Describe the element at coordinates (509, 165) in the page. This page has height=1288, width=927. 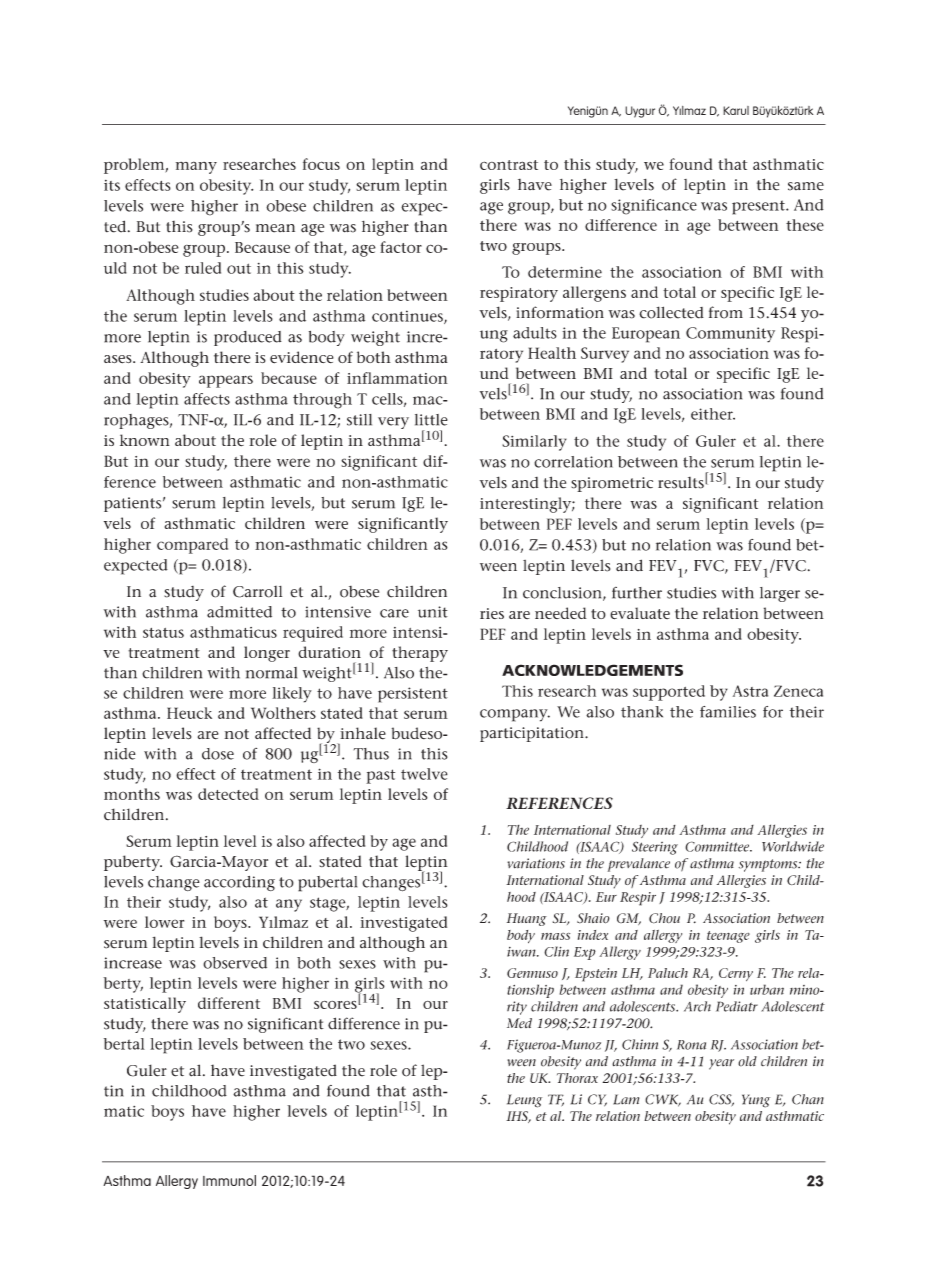
I see `contrast` at that location.
